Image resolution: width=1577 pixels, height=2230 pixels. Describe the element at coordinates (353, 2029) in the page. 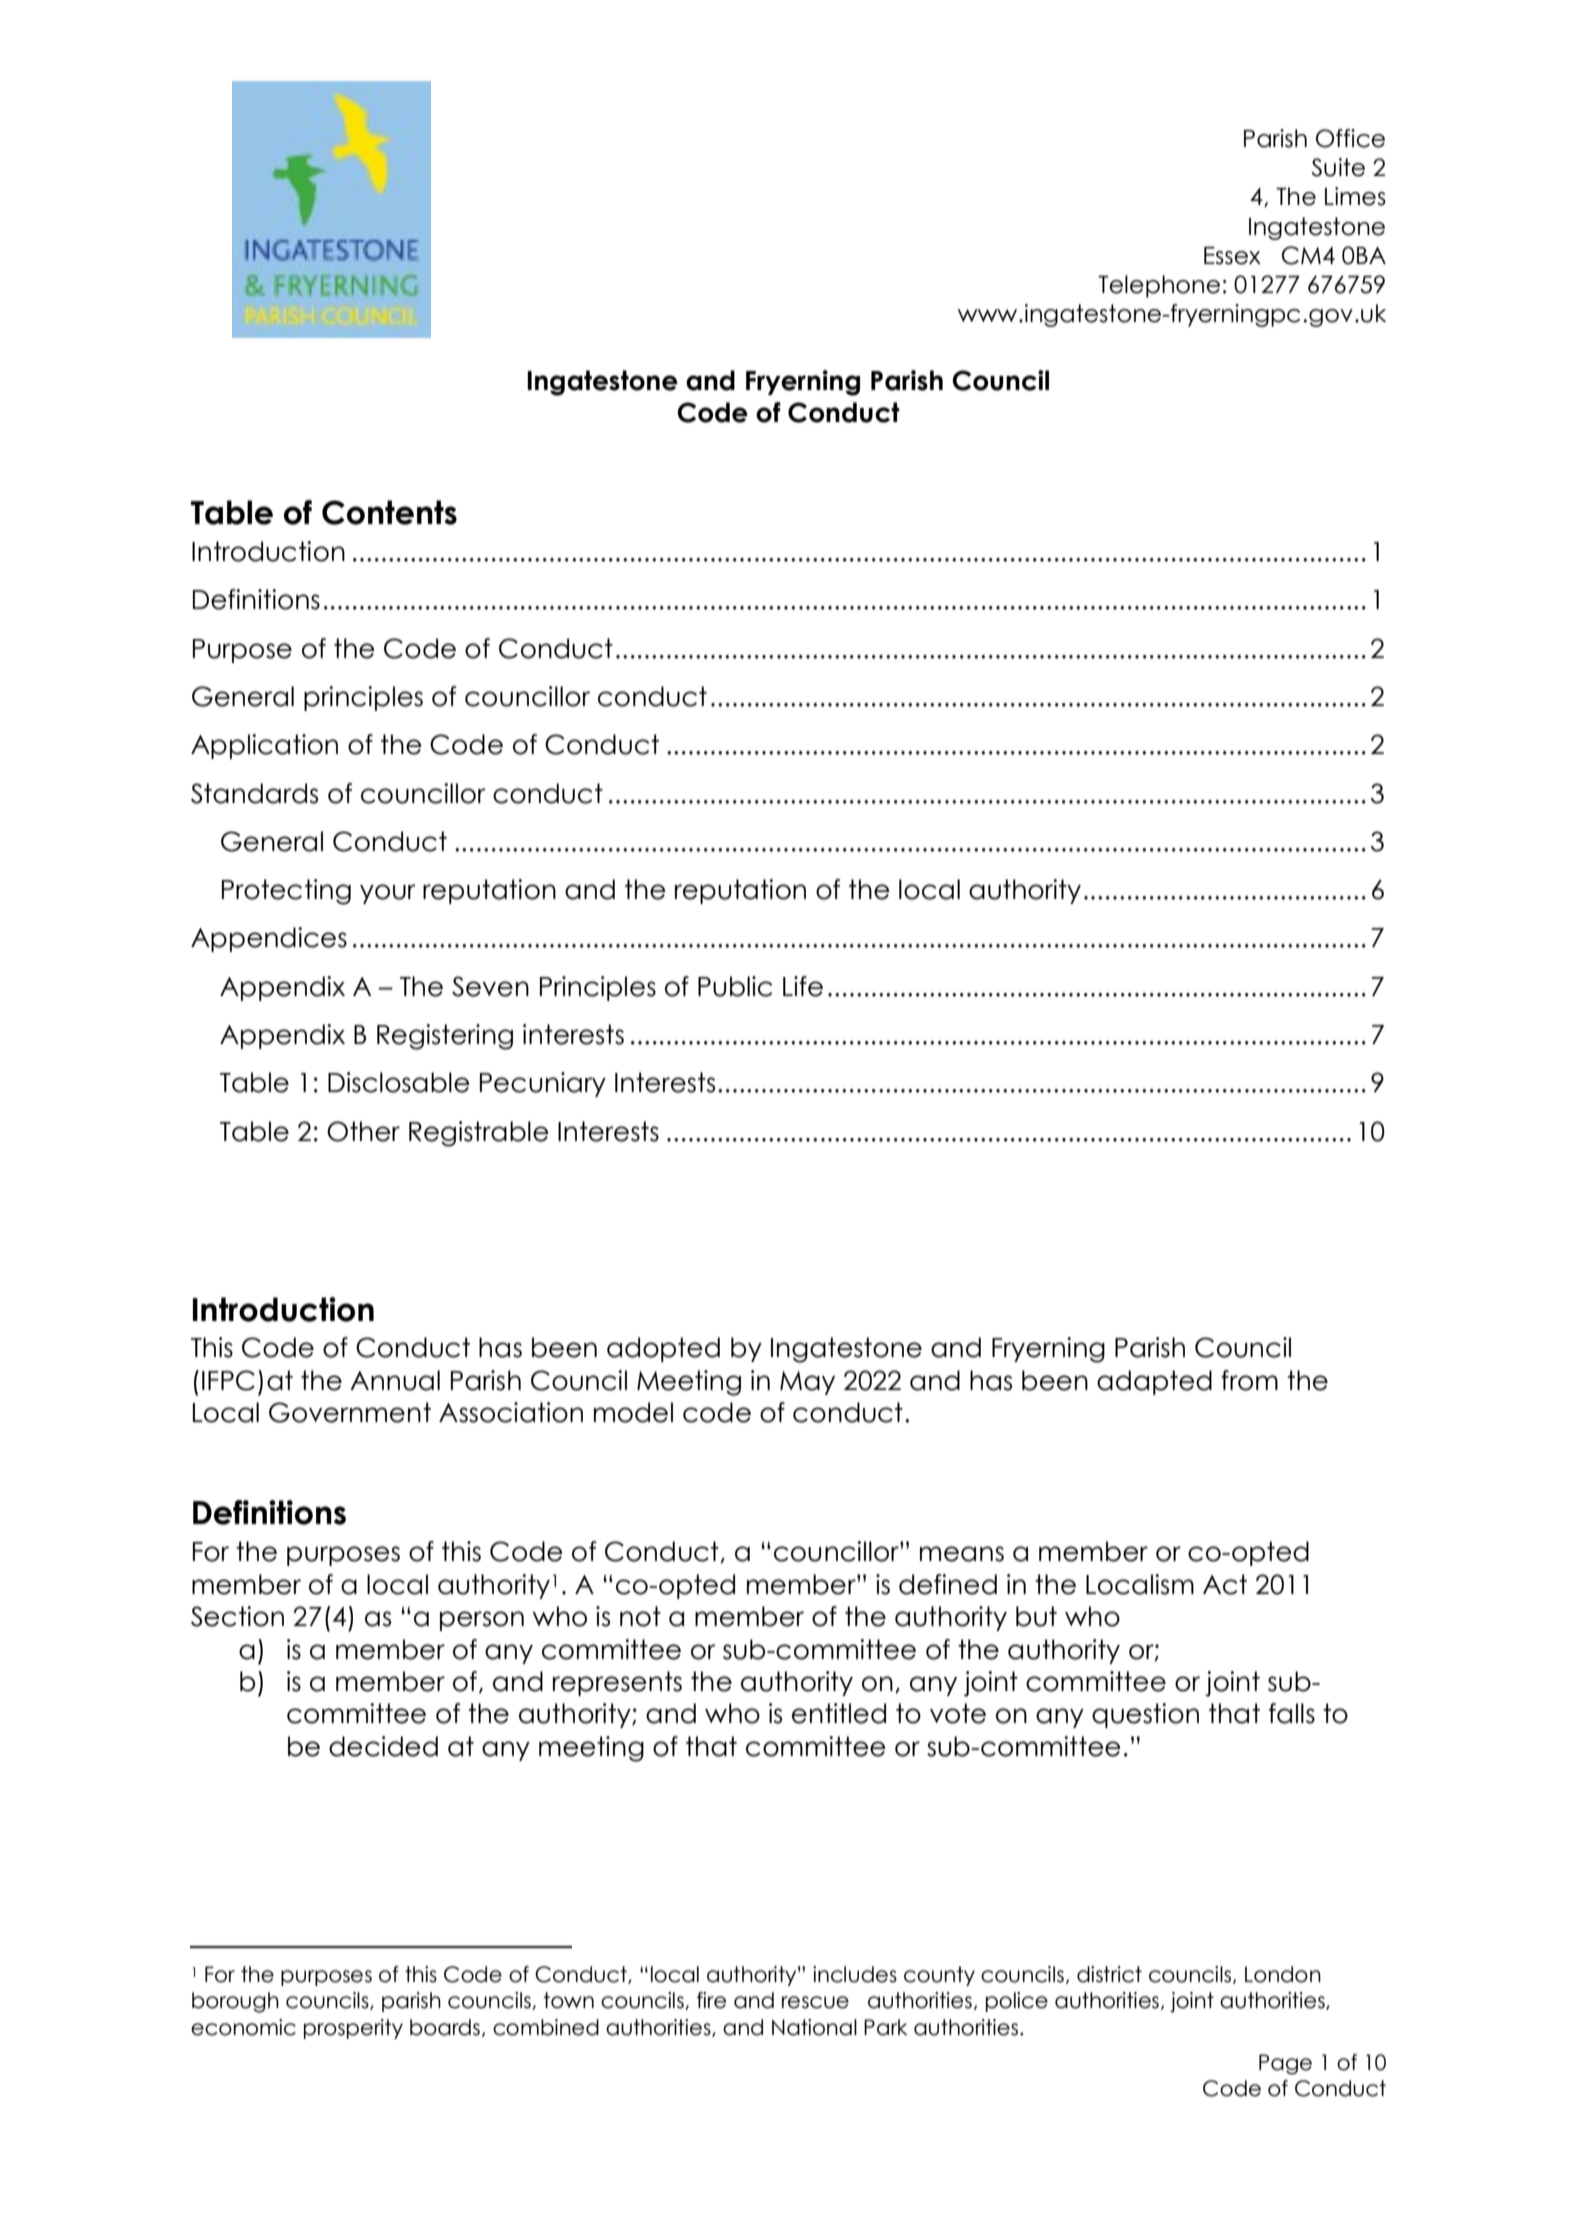

I see `prosperity` at that location.
